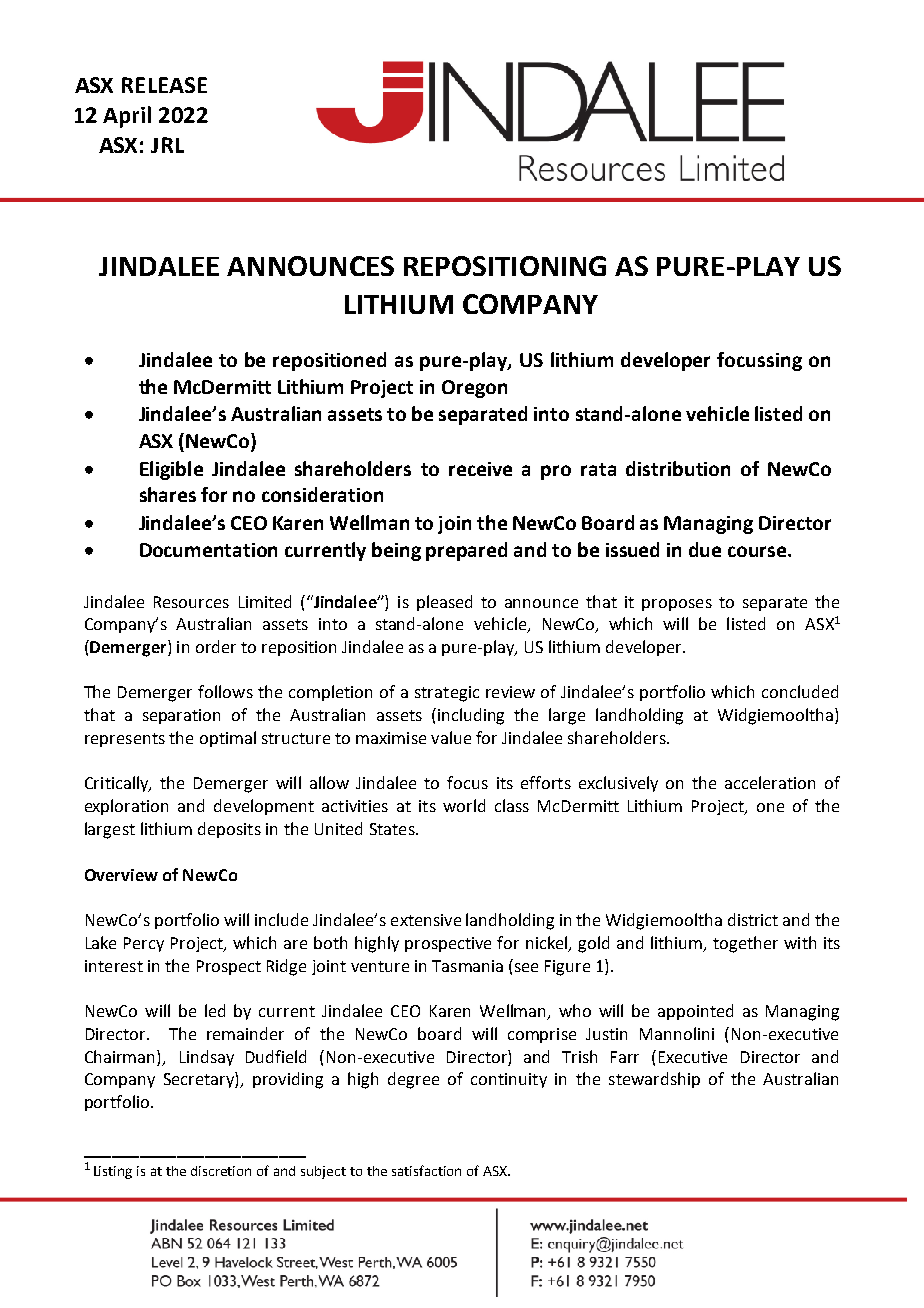 This page has height=1308, width=924. I want to click on receive, so click(480, 469).
